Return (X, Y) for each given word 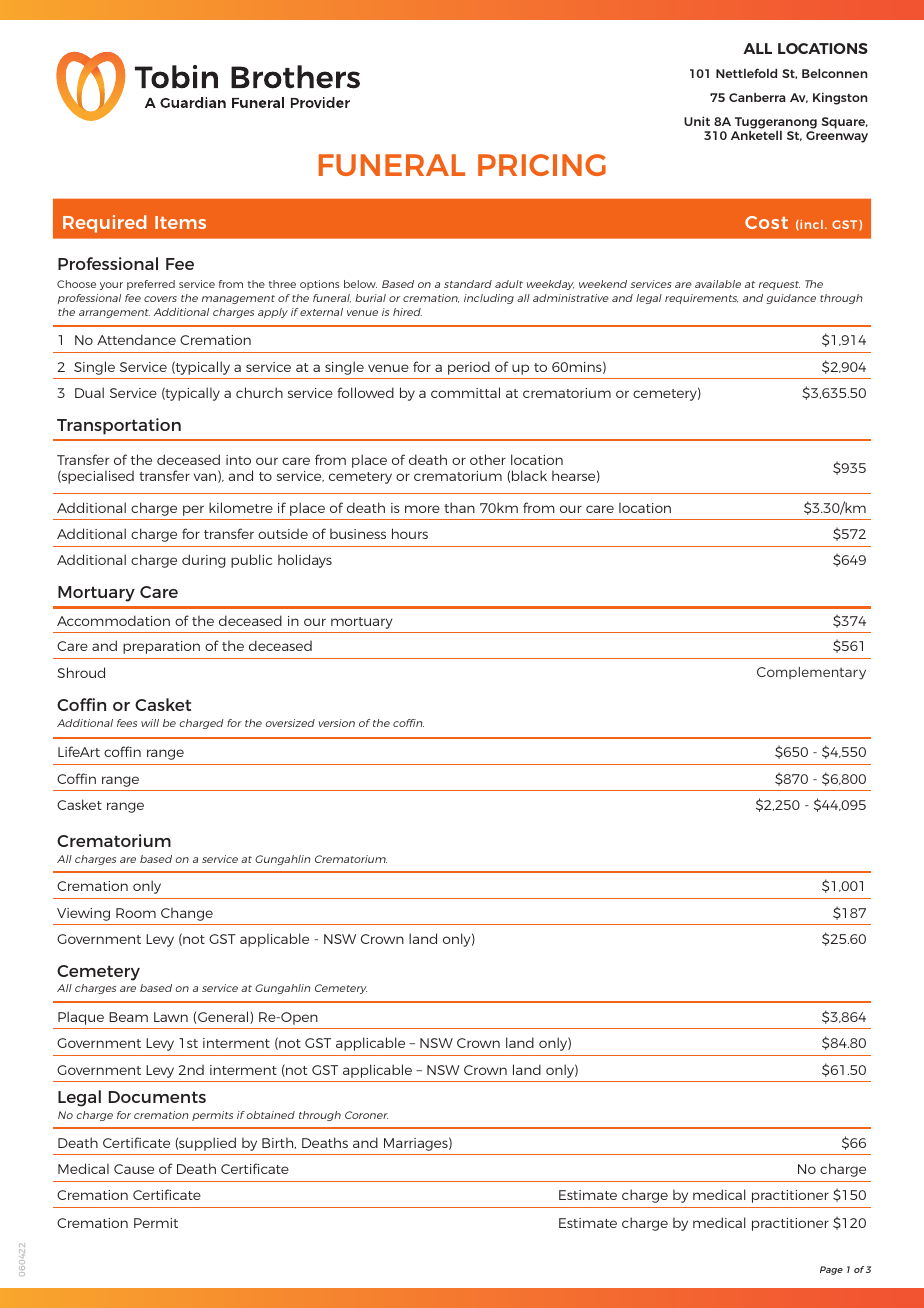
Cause (134, 1169)
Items (180, 222)
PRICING (542, 165)
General (224, 1017)
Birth (279, 1143)
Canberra (757, 97)
